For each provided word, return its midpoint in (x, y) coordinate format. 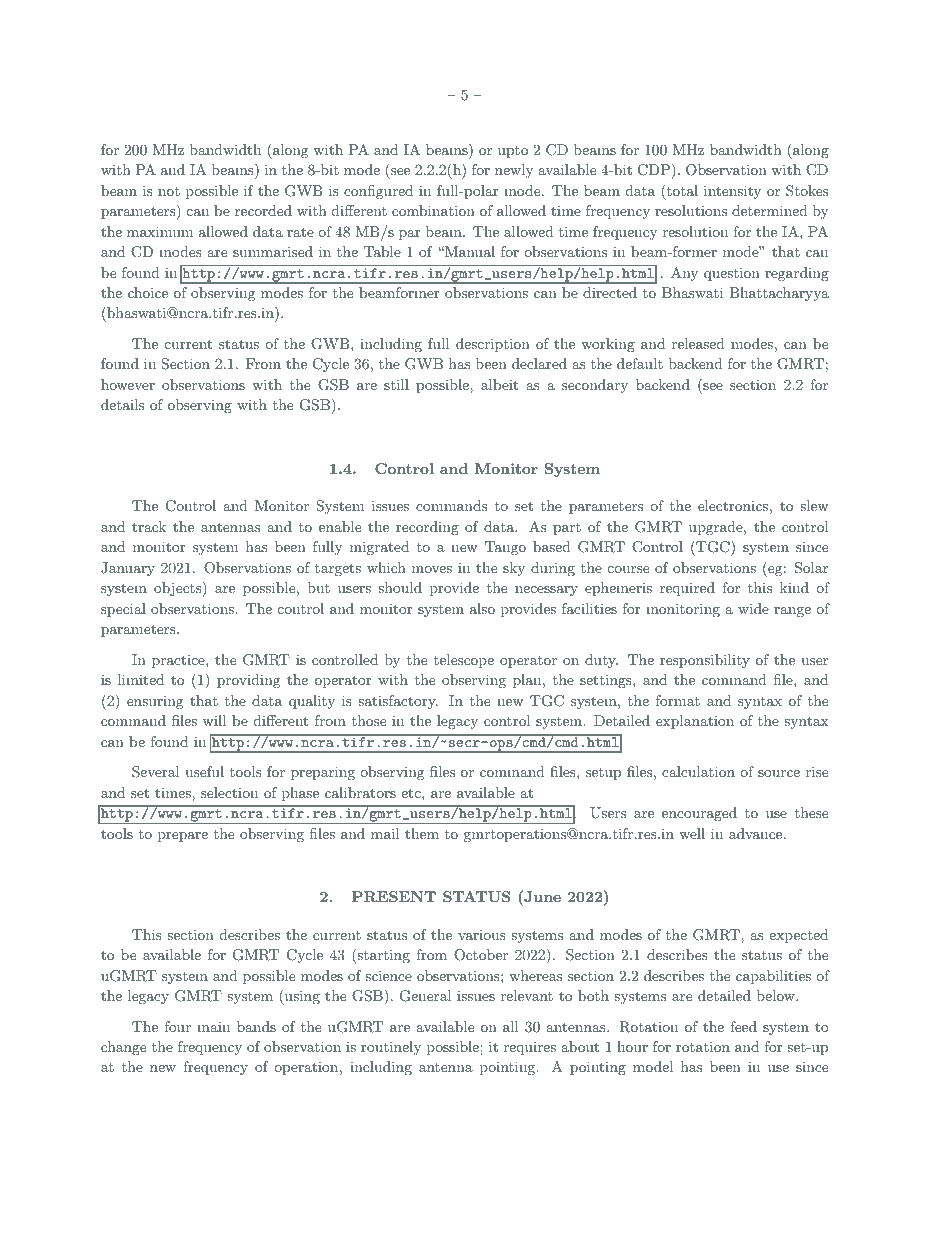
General (426, 996)
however (128, 384)
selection (229, 792)
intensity (732, 192)
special (123, 610)
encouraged (699, 814)
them (422, 833)
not (169, 191)
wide (753, 608)
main (213, 1026)
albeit (499, 384)
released (698, 343)
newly (514, 171)
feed (743, 1026)
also (482, 608)
